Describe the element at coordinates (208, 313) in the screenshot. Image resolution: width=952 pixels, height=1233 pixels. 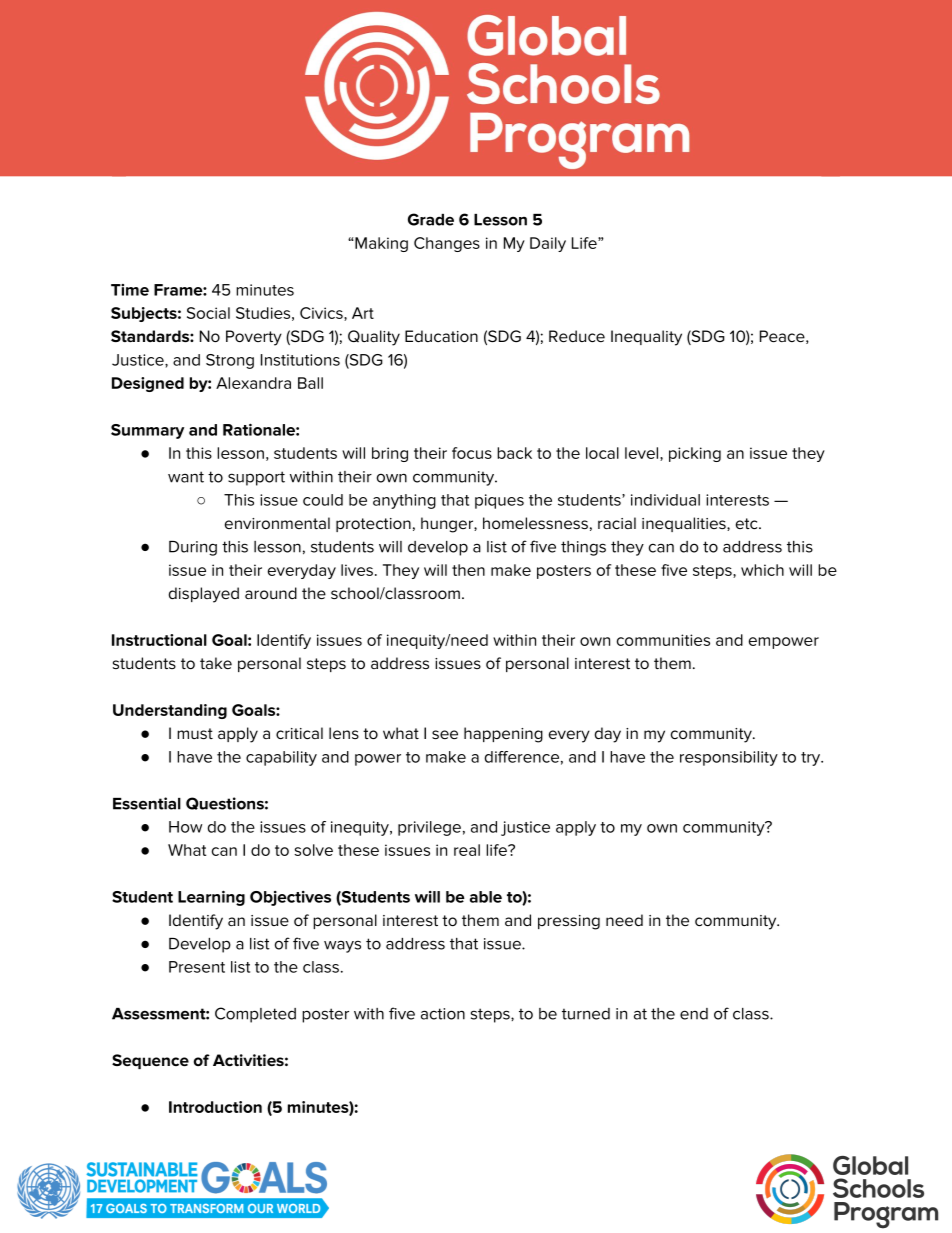
I see `Social` at that location.
